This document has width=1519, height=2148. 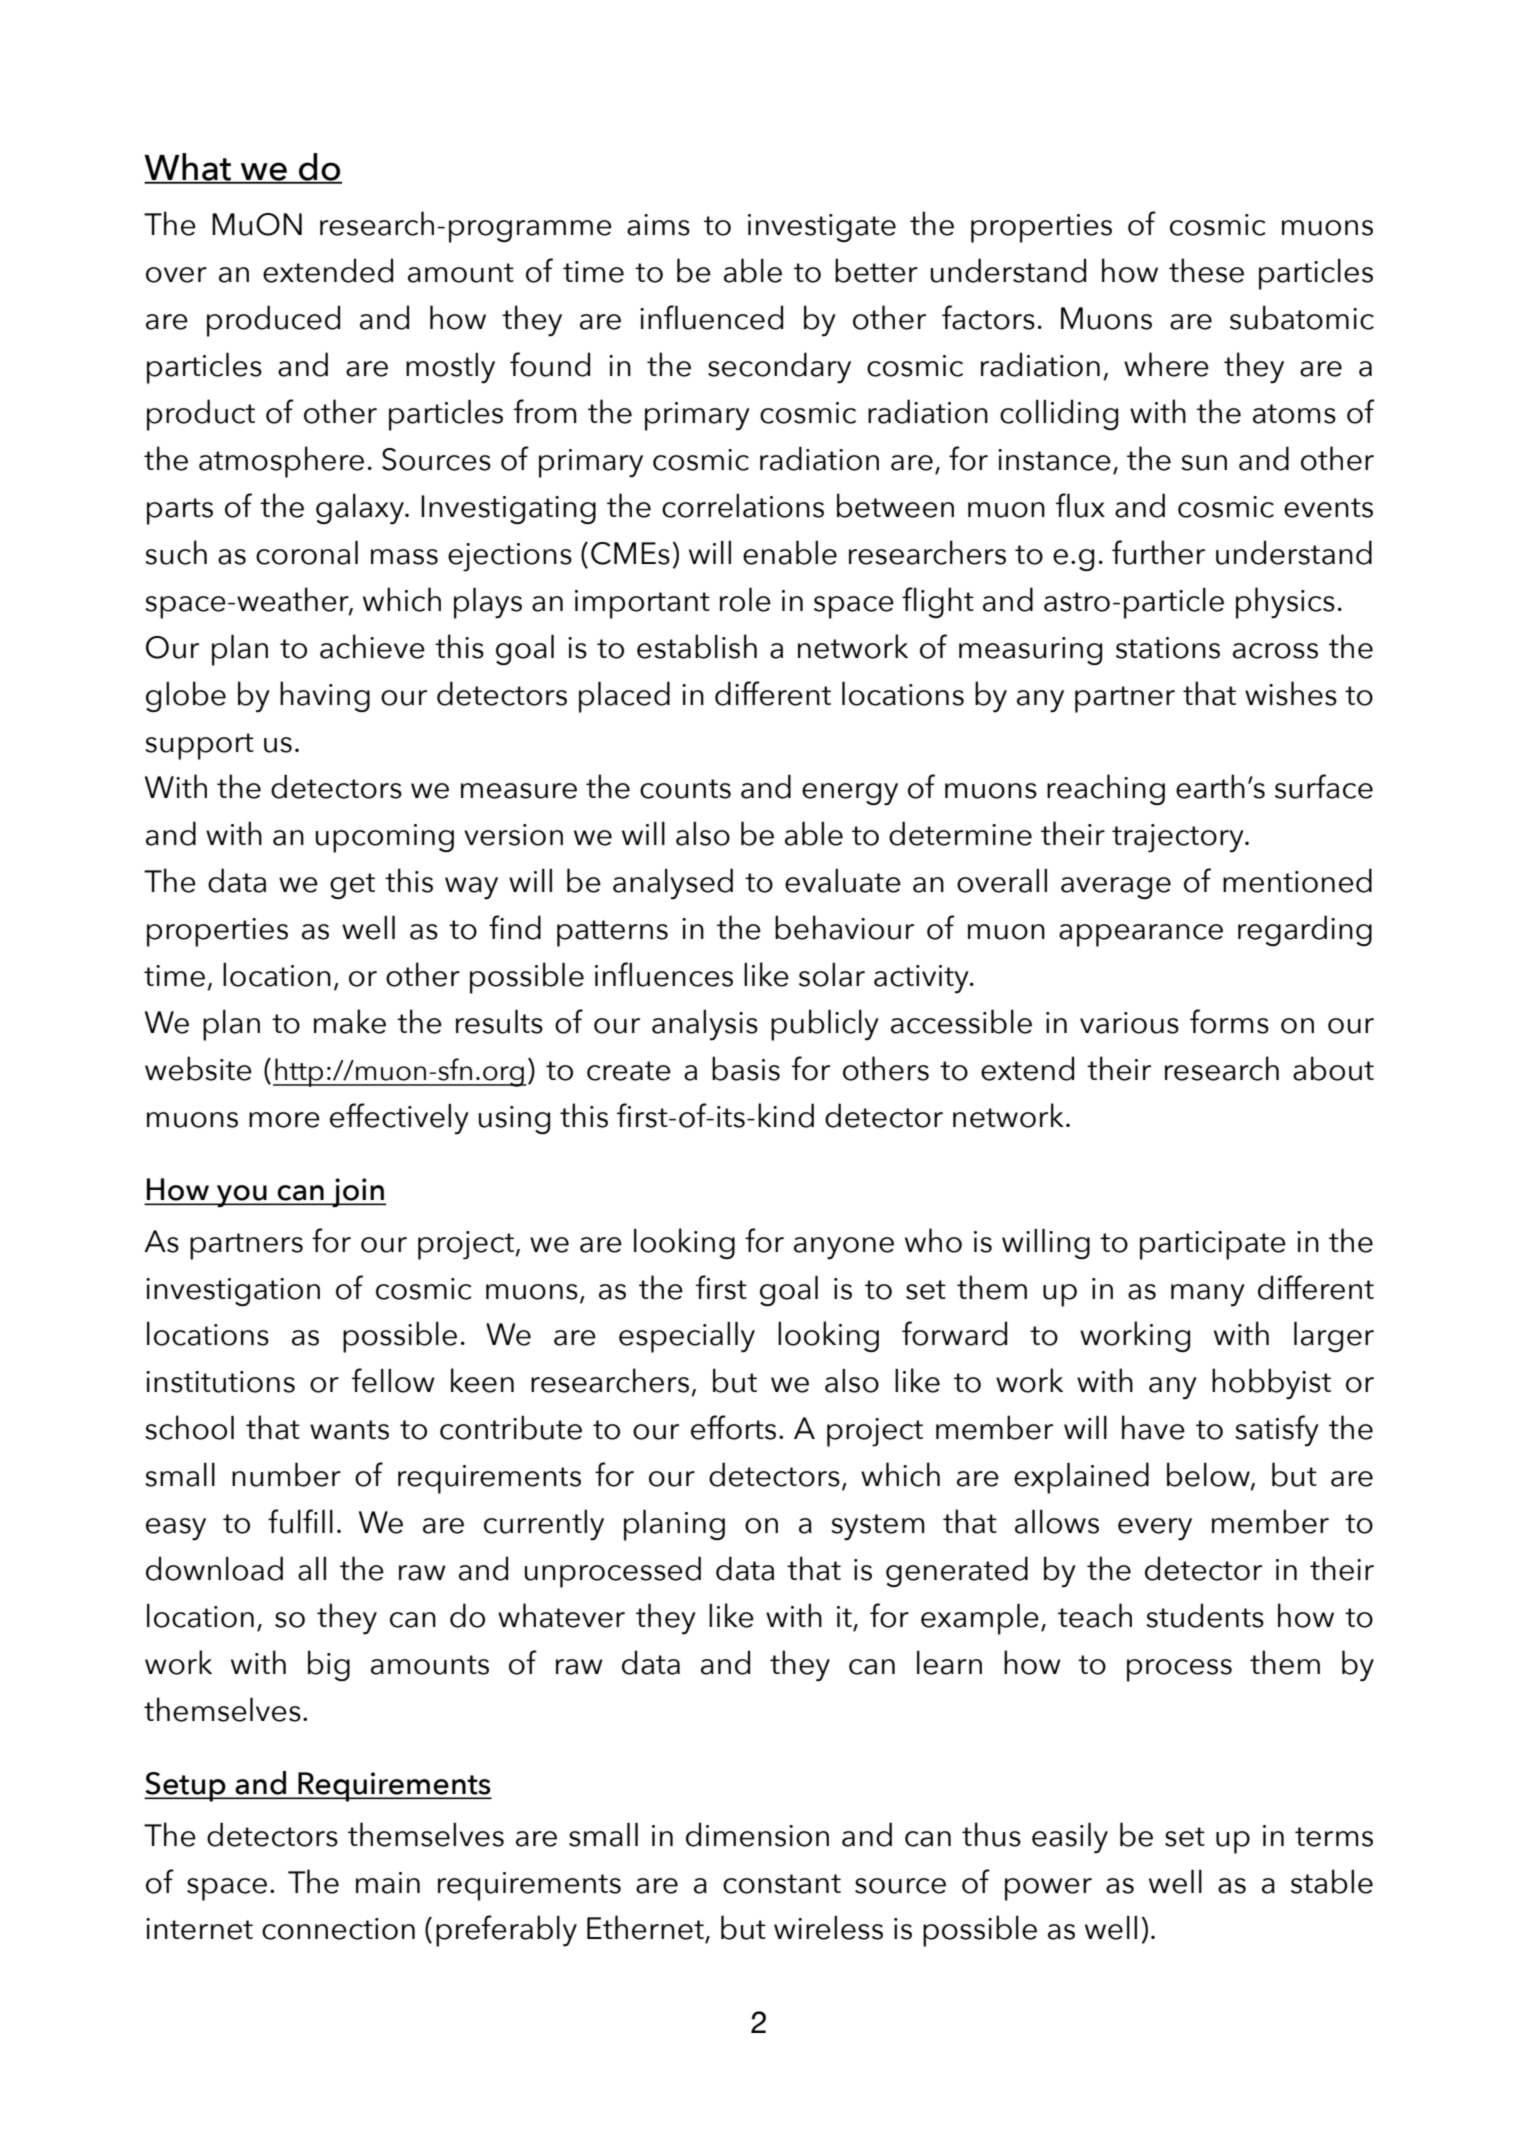 I want to click on stations, so click(x=1168, y=648).
